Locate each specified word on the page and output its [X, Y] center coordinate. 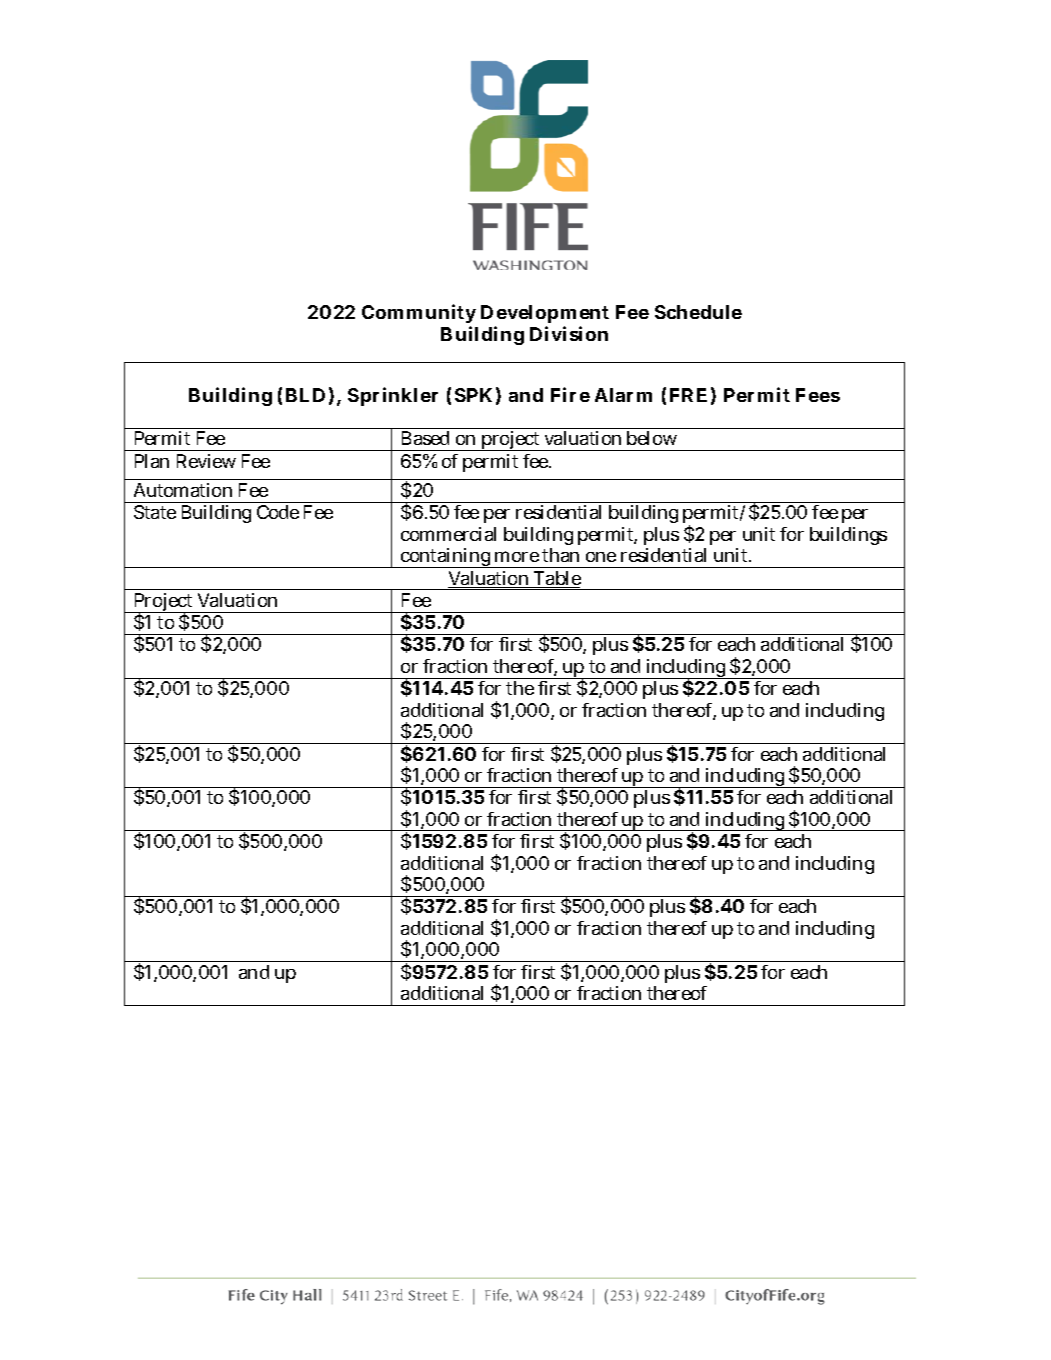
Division [569, 333]
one [601, 557]
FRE [688, 395]
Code [278, 512]
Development [545, 316]
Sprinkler [393, 396]
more [517, 556]
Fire [570, 394]
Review [206, 461]
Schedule [698, 312]
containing [446, 558]
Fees [818, 395]
